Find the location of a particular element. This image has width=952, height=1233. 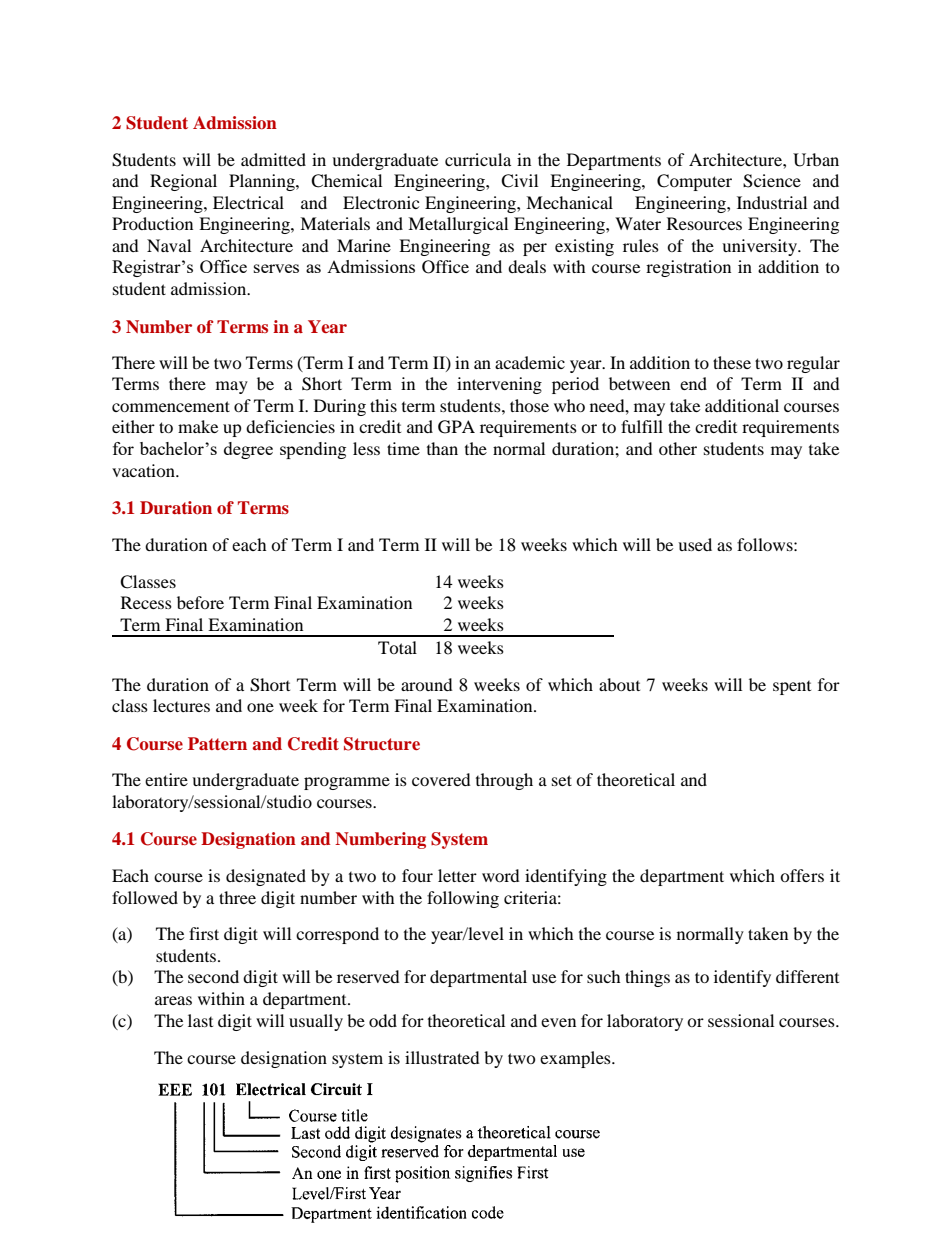

intervening is located at coordinates (499, 385).
